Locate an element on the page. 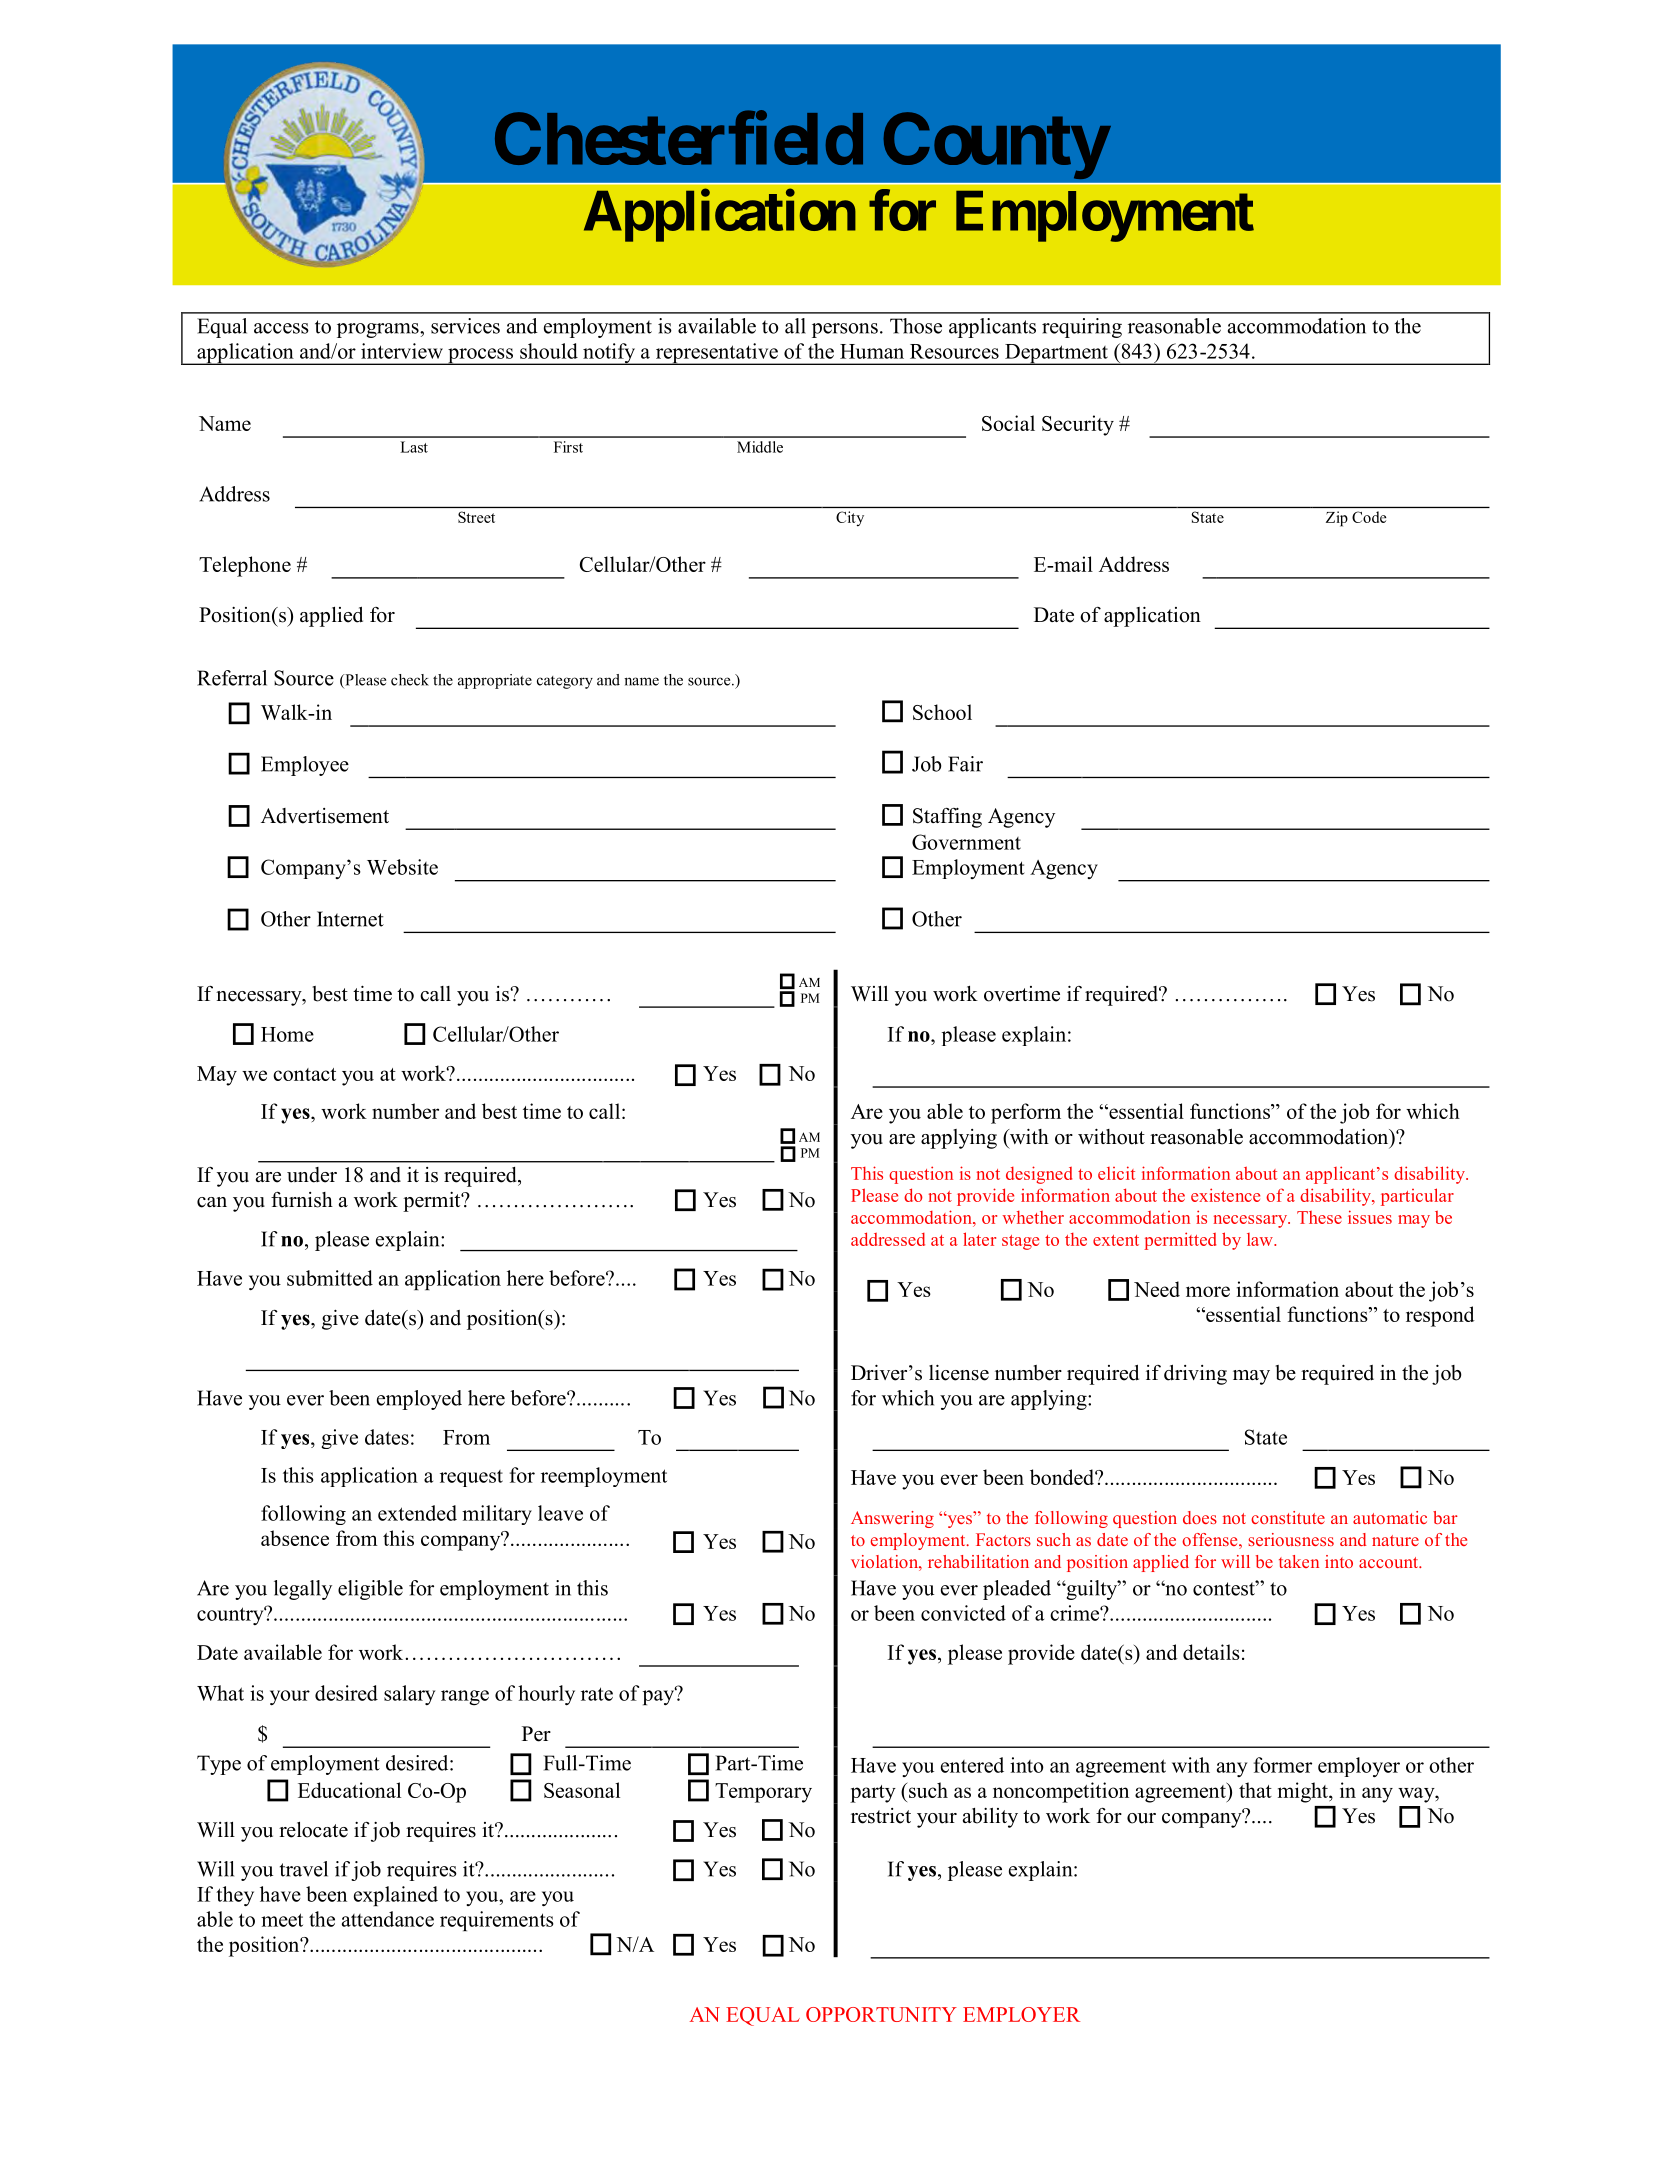 This document has width=1671, height=2162. Human is located at coordinates (872, 351).
